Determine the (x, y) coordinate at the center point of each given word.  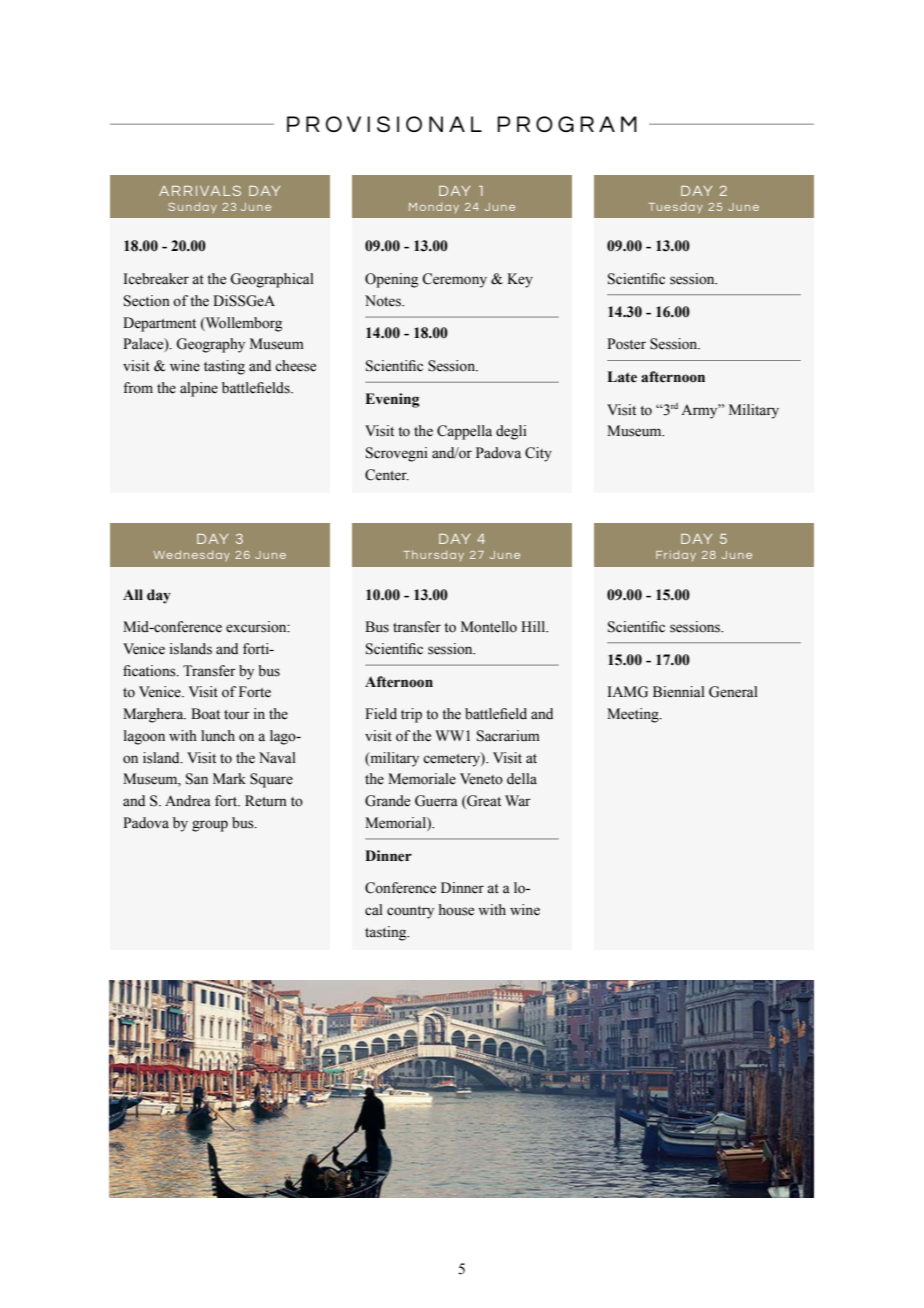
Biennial (679, 692)
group (210, 826)
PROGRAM (567, 124)
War (518, 800)
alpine (199, 389)
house (456, 910)
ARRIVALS (200, 190)
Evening (392, 400)
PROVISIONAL (384, 124)
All (133, 594)
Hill (534, 626)
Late (622, 377)
